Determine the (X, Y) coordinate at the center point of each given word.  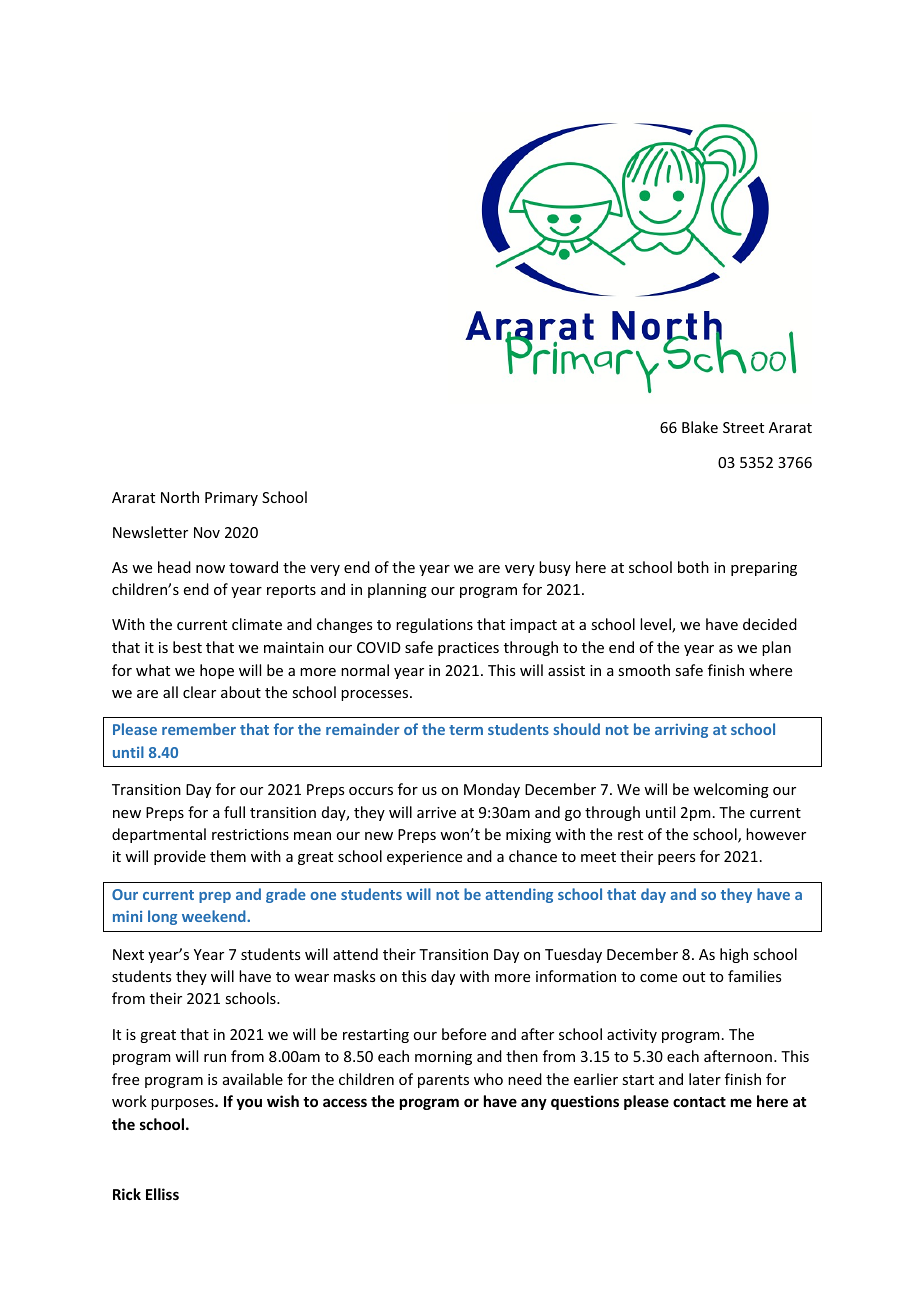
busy (555, 568)
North (180, 497)
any (534, 1104)
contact (699, 1102)
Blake (700, 427)
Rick (127, 1194)
